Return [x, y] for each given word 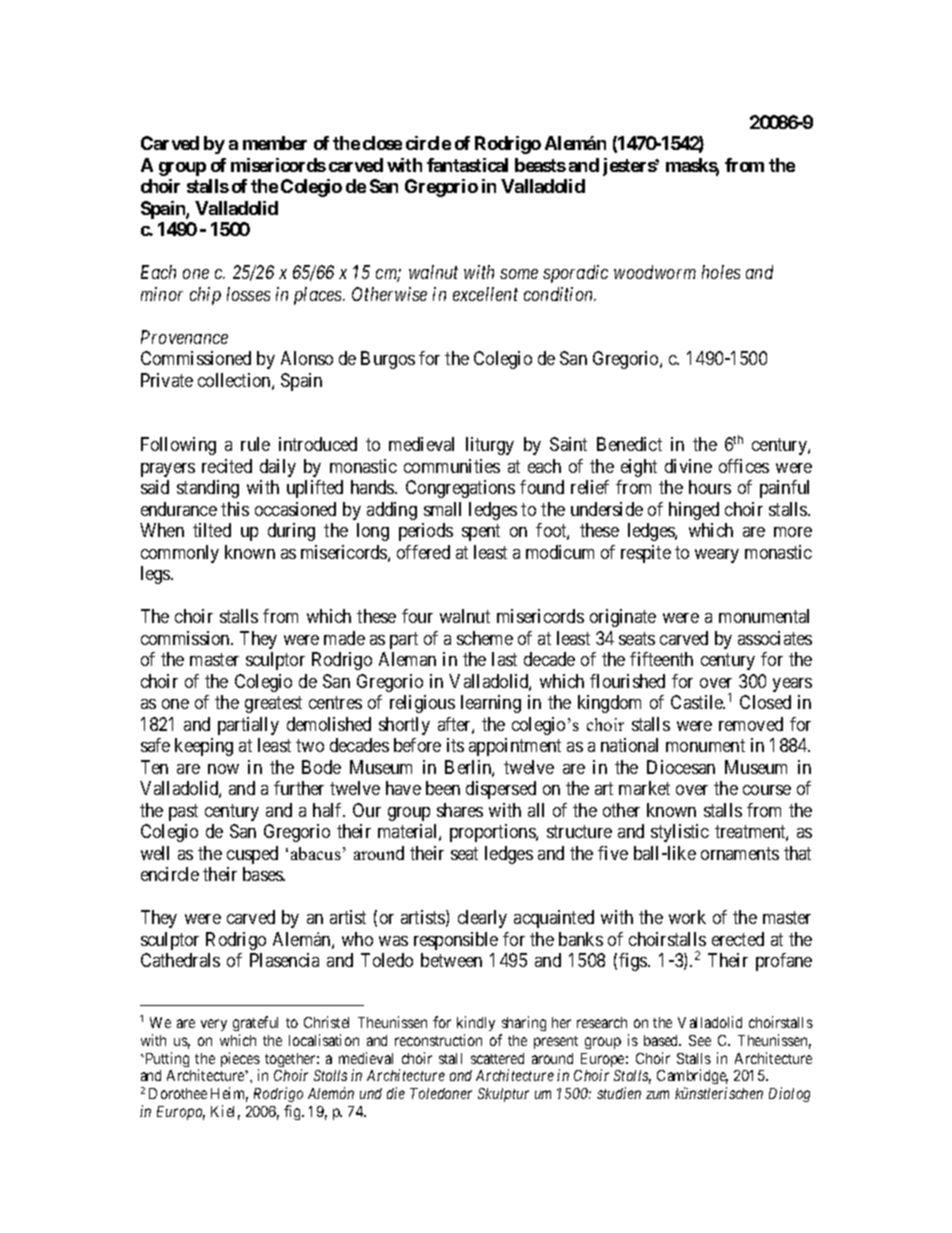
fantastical [467, 165]
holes [721, 272]
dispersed [501, 790]
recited [227, 466]
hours [710, 487]
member [275, 143]
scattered [497, 1058]
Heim [229, 1094]
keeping [204, 747]
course [767, 790]
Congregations [460, 489]
